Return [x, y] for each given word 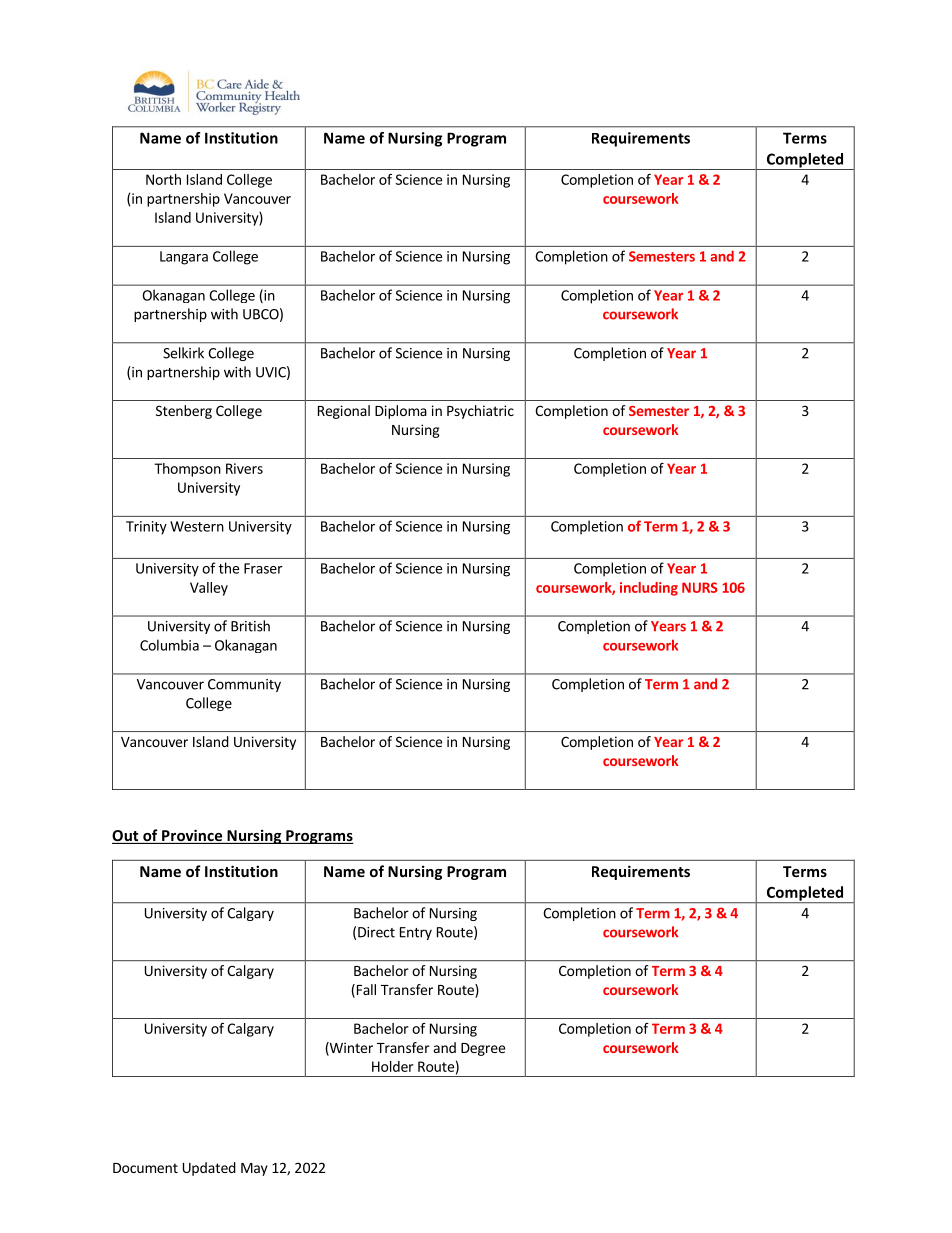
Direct [376, 932]
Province [192, 836]
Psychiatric [480, 412]
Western [197, 526]
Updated [209, 1169]
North [163, 179]
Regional [344, 412]
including [649, 589]
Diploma [401, 412]
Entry [416, 933]
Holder [392, 1066]
